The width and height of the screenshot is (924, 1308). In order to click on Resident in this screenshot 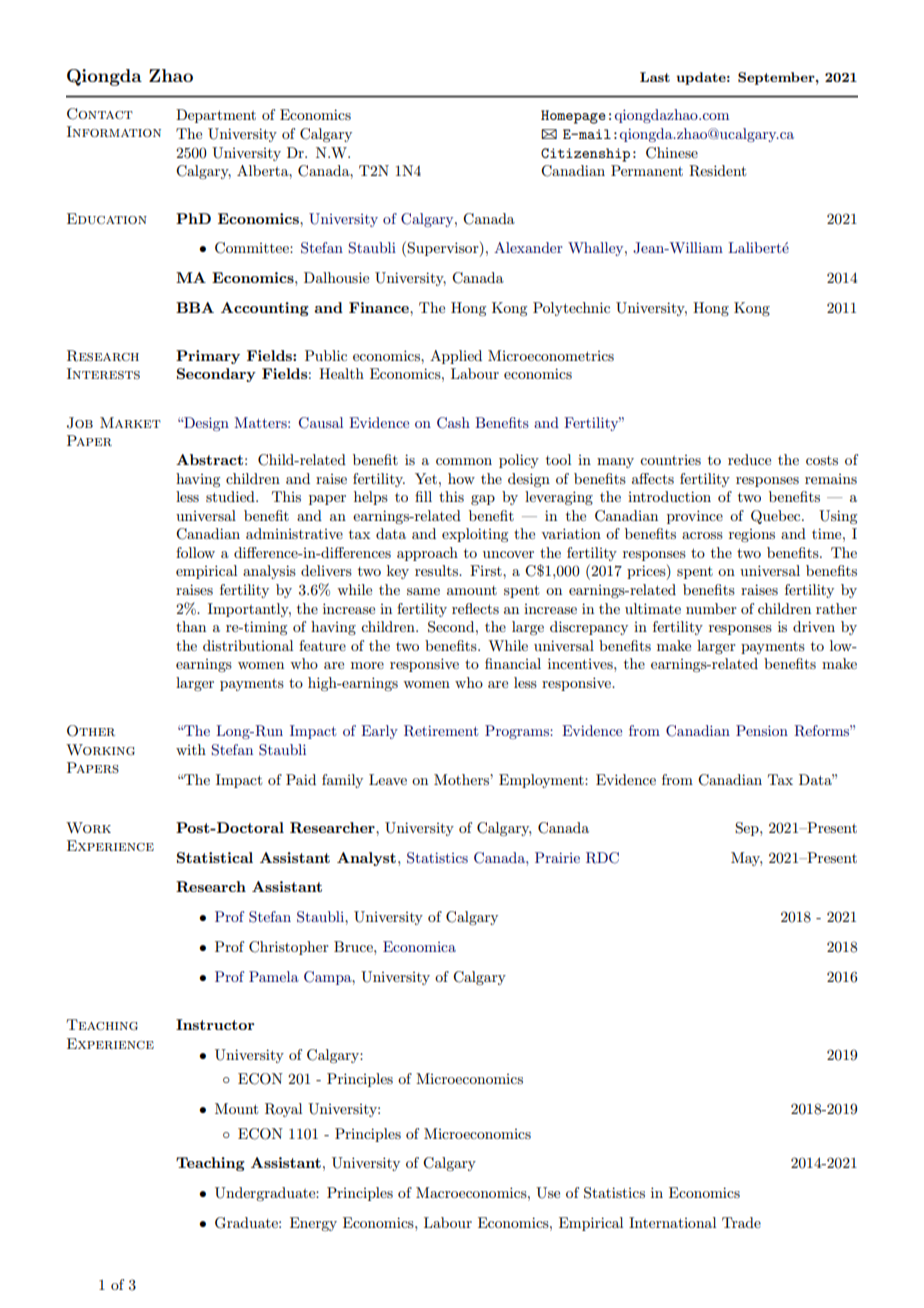, I will do `click(717, 171)`.
